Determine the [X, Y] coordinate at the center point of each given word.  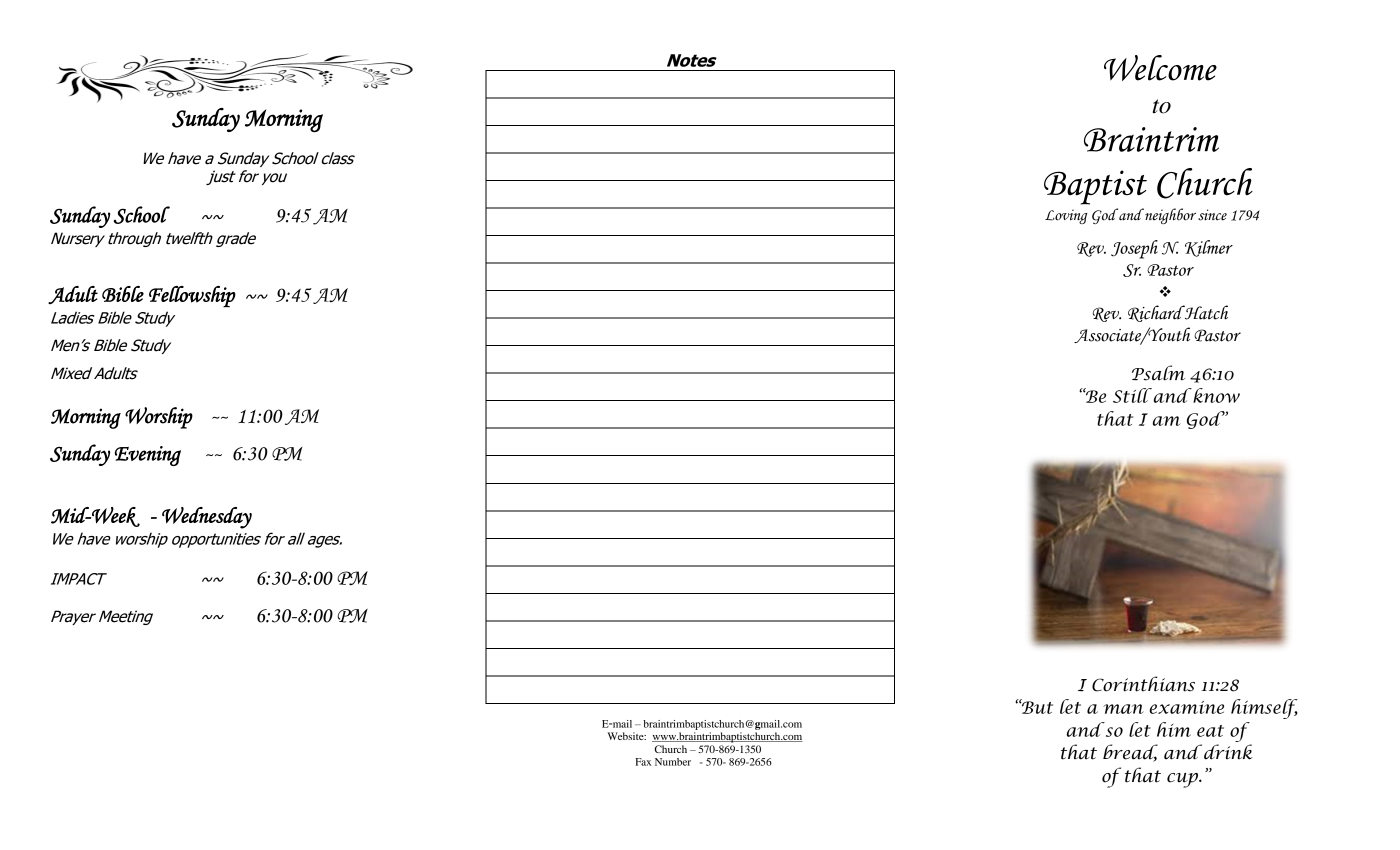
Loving [1066, 216]
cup [1184, 780]
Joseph [1134, 249]
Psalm [1158, 373]
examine [1186, 707]
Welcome [1160, 68]
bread [1130, 753]
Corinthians [1143, 684]
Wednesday [207, 518]
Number [673, 762]
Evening [148, 456]
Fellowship [192, 297]
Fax [643, 762]
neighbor [1169, 216]
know [1215, 395]
